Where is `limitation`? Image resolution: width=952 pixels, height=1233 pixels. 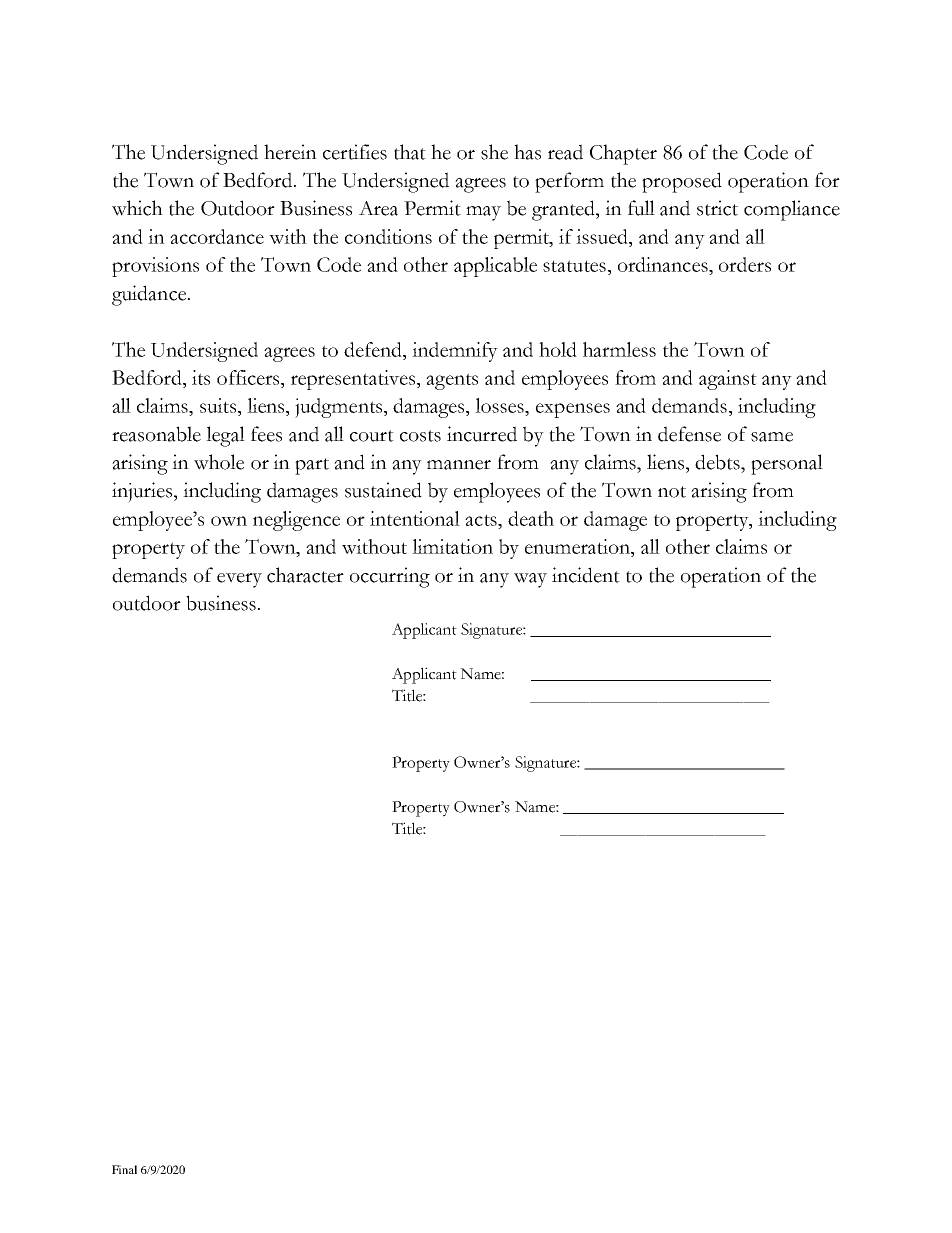
limitation is located at coordinates (452, 546).
